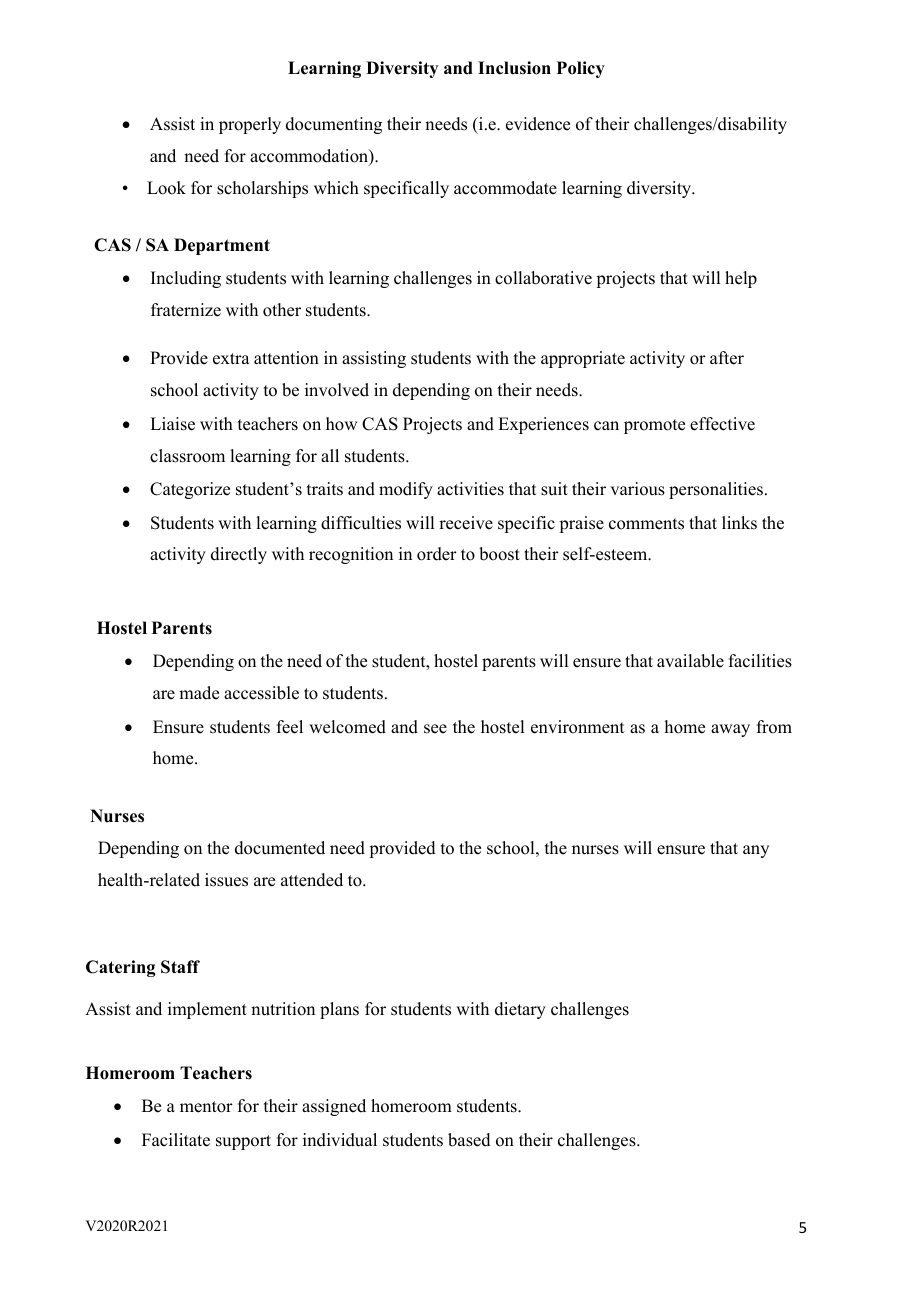 Image resolution: width=924 pixels, height=1308 pixels. I want to click on made, so click(199, 693).
